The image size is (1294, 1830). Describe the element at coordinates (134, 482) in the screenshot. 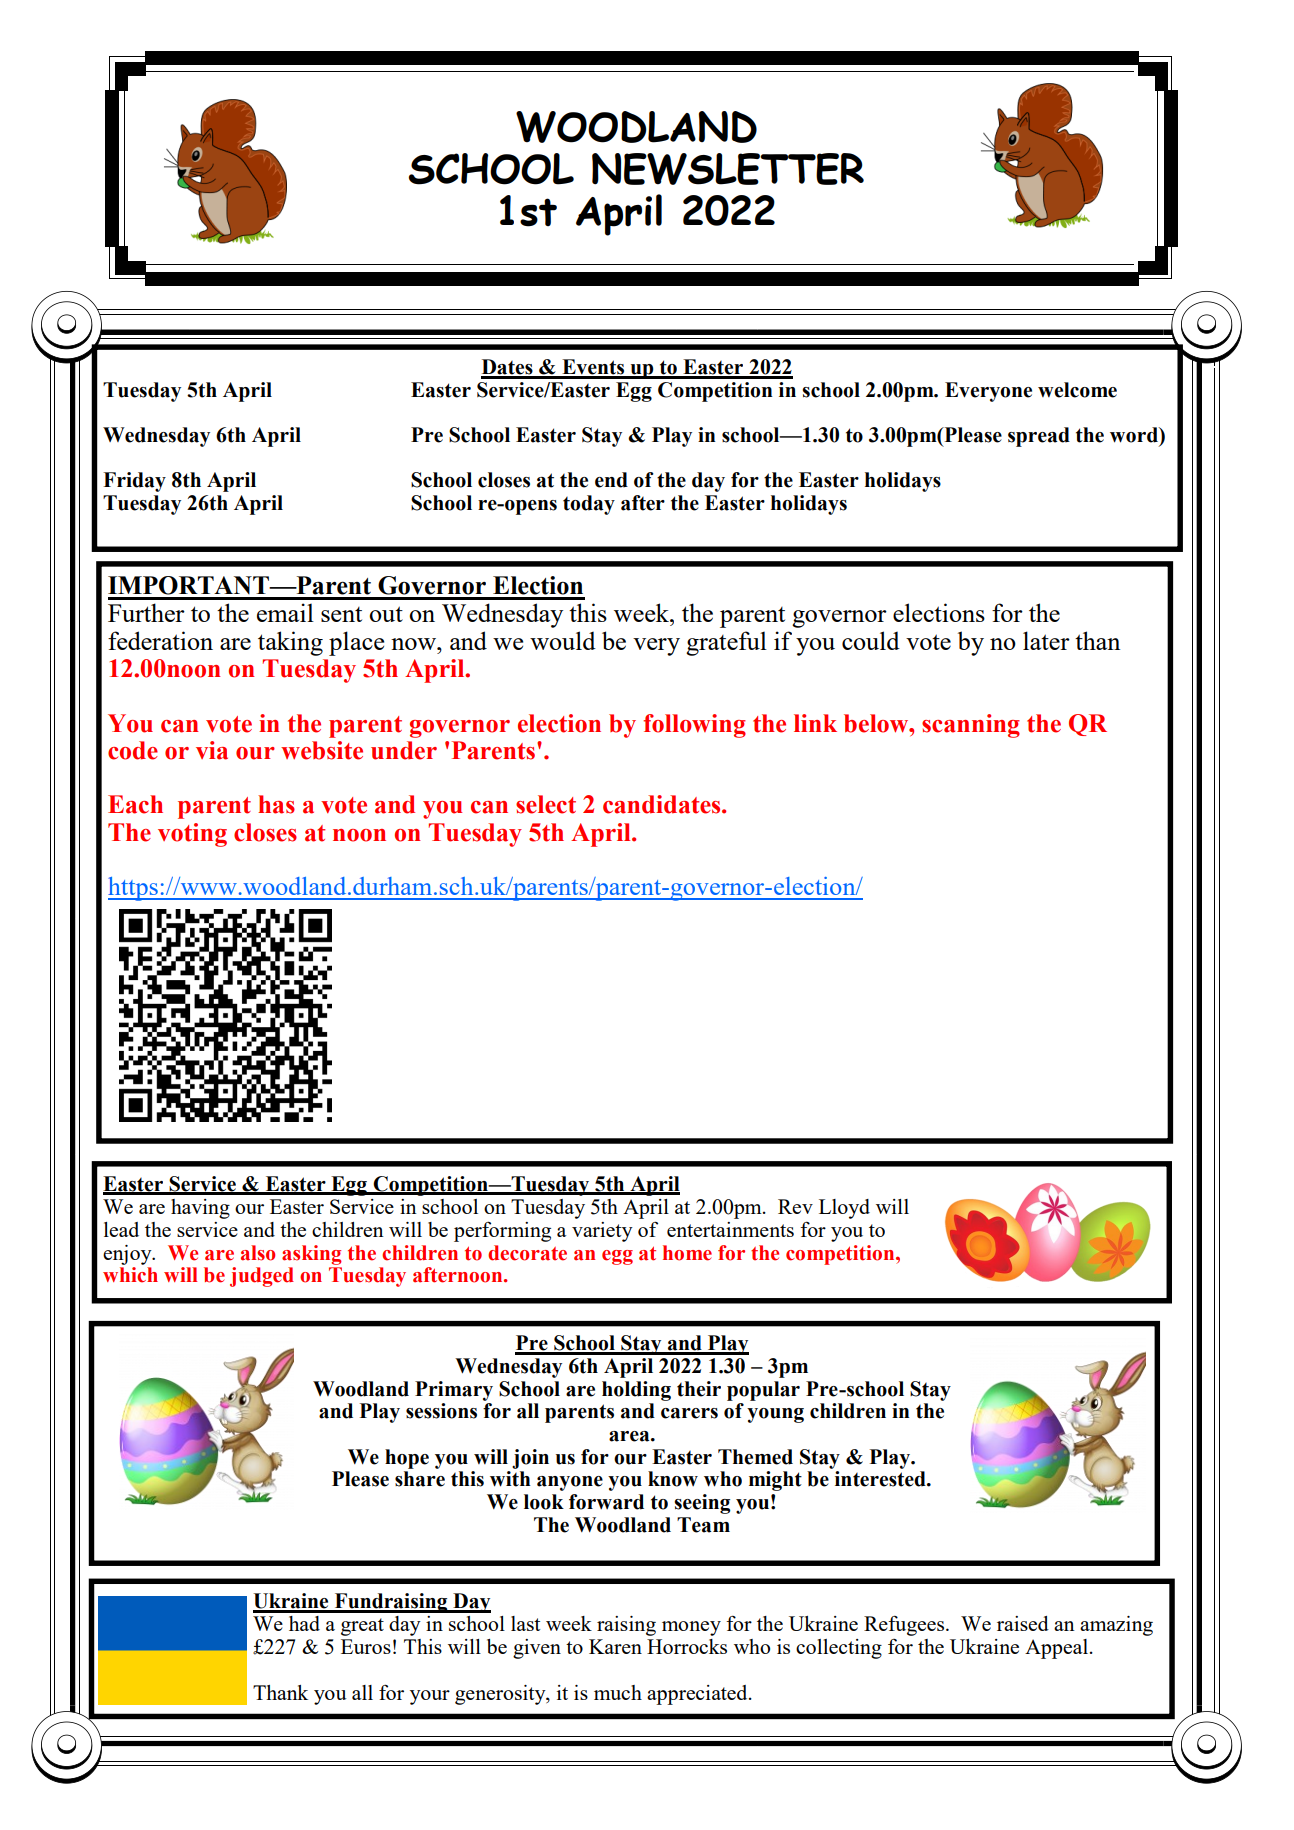

I see `Friday` at that location.
